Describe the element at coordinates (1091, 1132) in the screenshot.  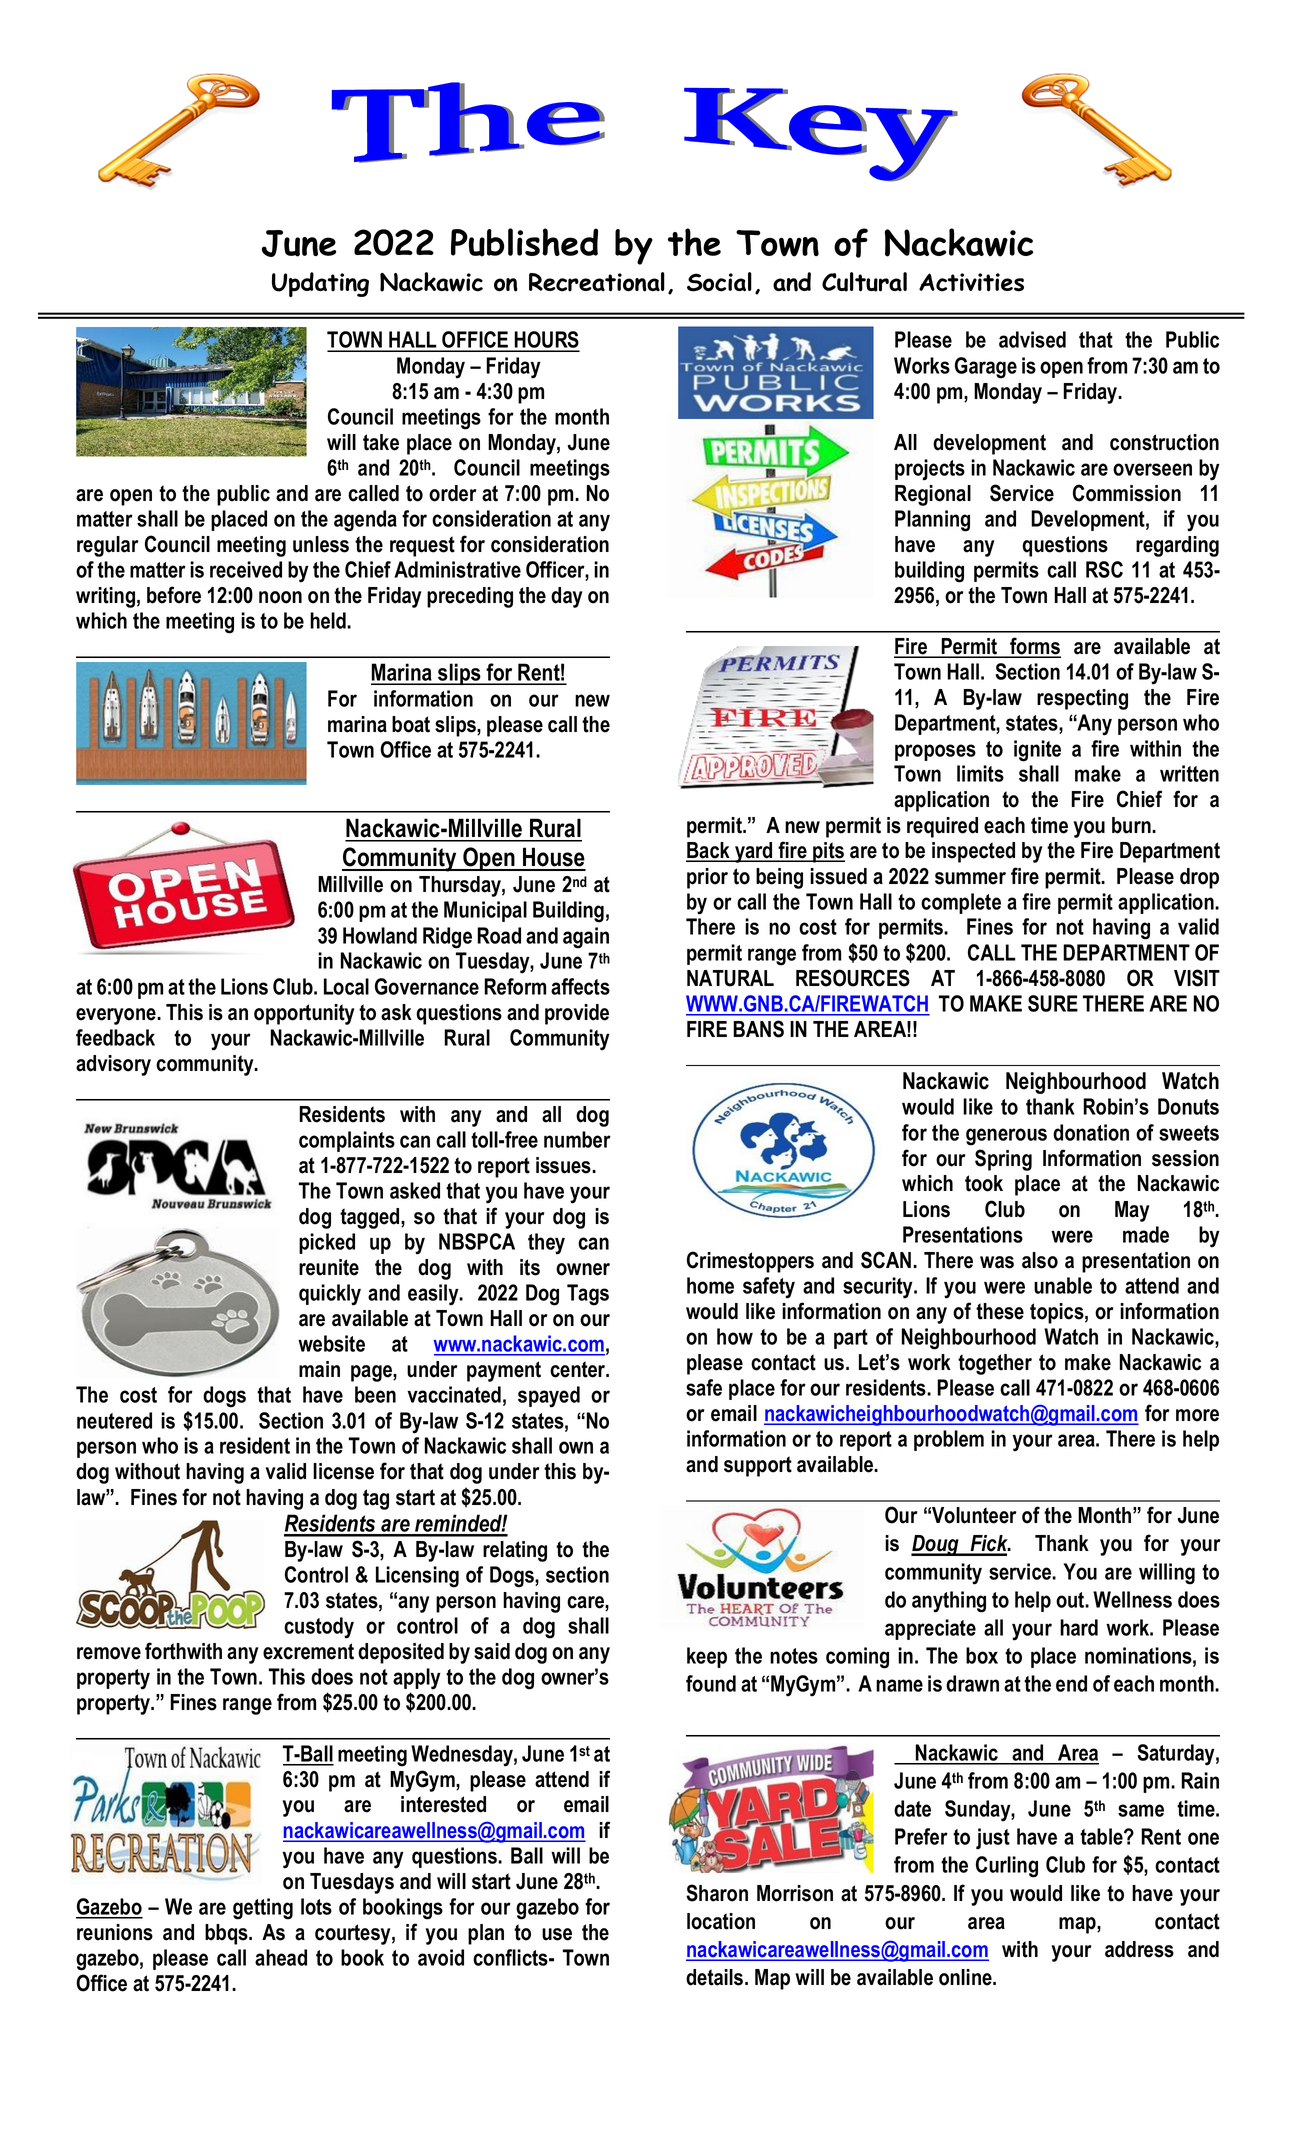
I see `donation` at that location.
